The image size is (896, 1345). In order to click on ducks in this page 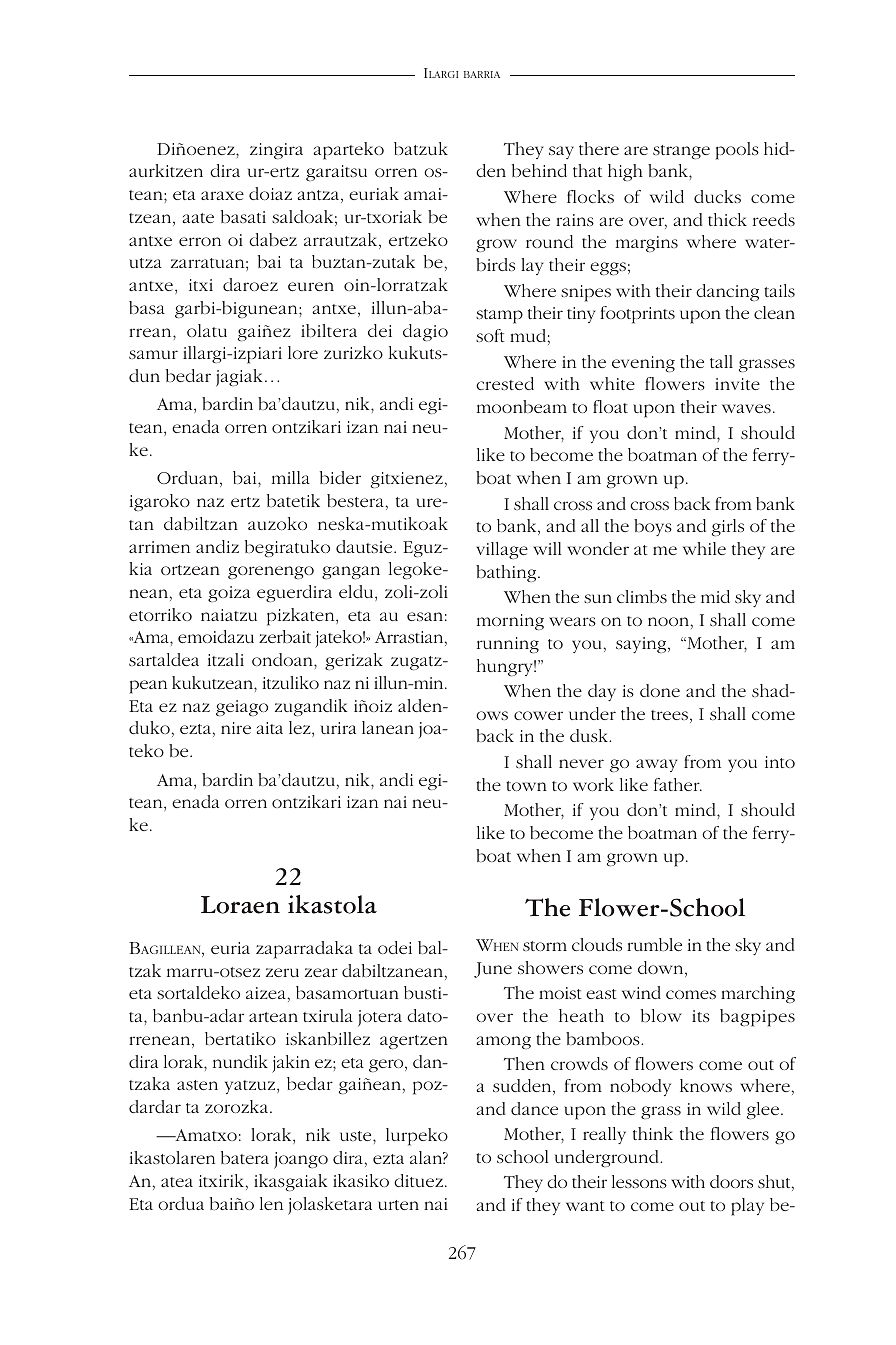, I will do `click(717, 196)`.
